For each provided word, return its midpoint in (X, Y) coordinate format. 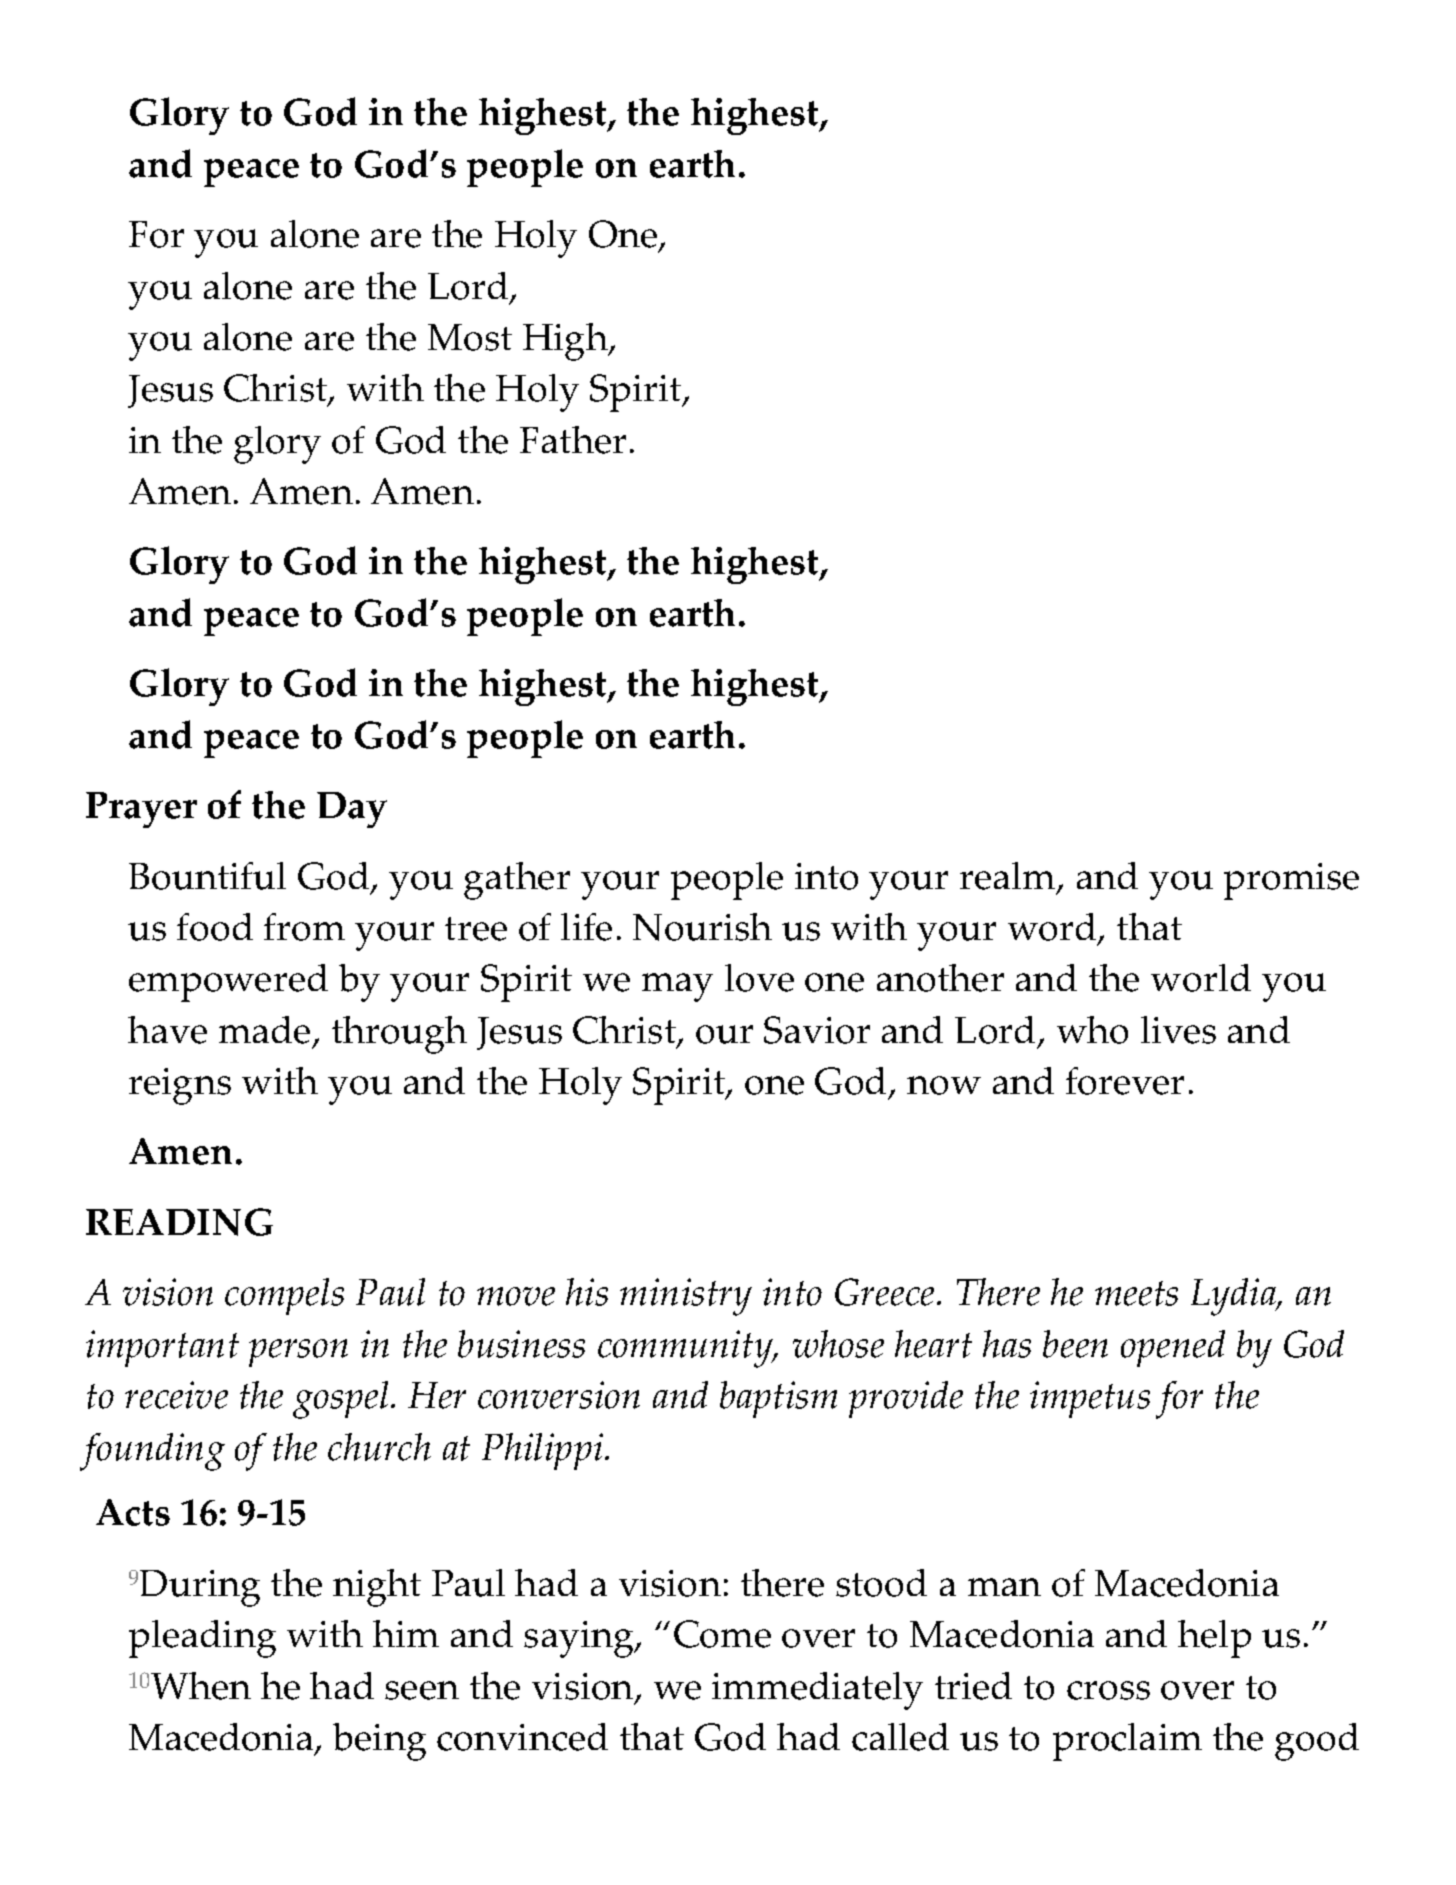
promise (1291, 881)
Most (470, 337)
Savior (817, 1030)
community (686, 1349)
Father (573, 440)
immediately (817, 1691)
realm (1009, 877)
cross (1108, 1690)
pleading (202, 1639)
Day (352, 810)
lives (1178, 1030)
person (298, 1353)
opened (1173, 1348)
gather (517, 881)
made (264, 1030)
